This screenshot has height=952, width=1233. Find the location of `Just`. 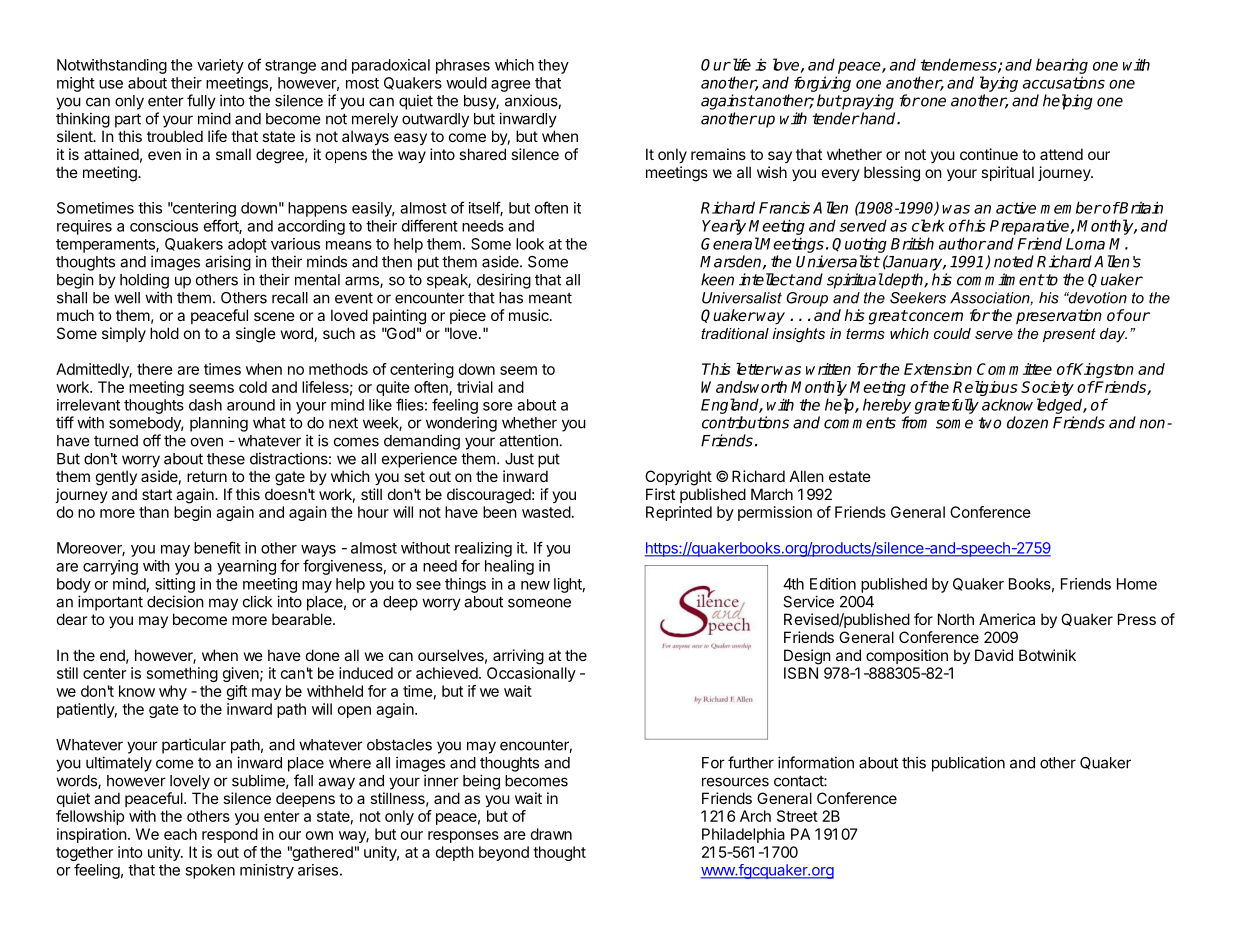

Just is located at coordinates (519, 459).
